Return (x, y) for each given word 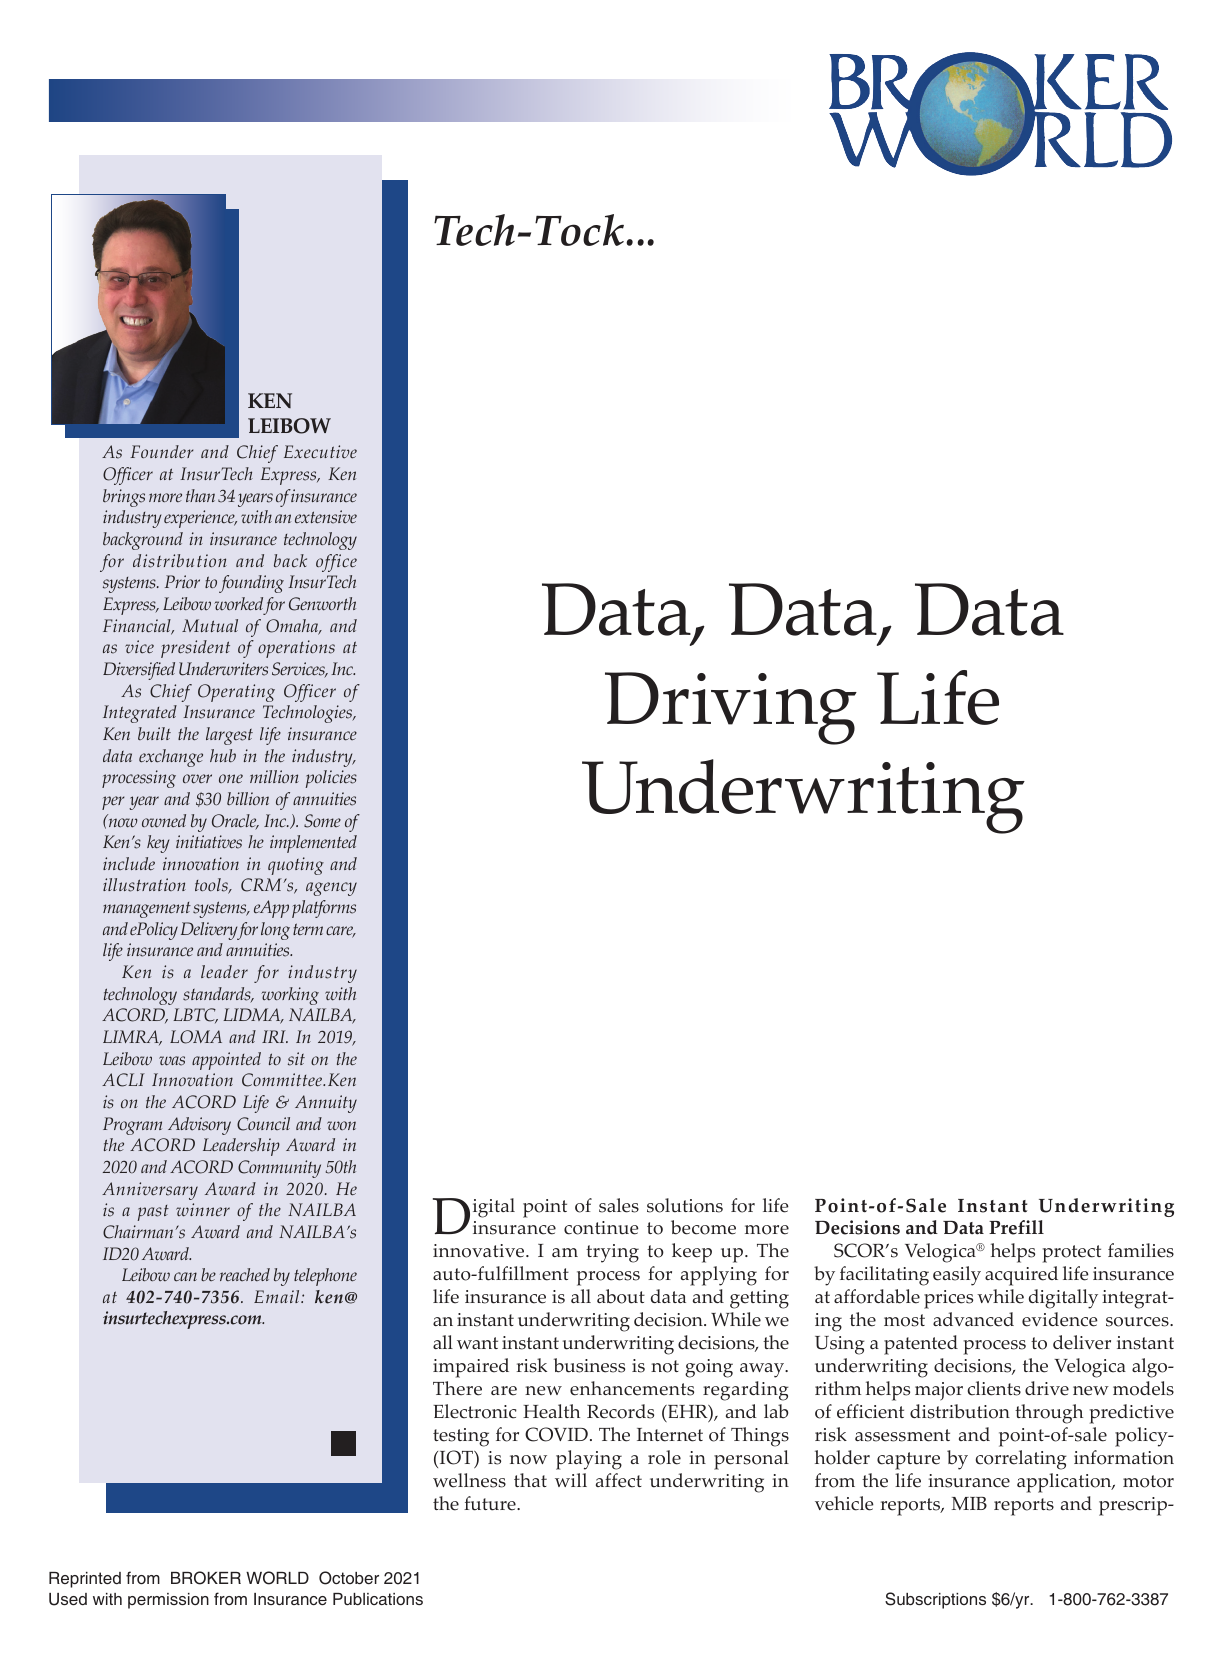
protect (1072, 1254)
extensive (326, 517)
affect (619, 1480)
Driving (731, 708)
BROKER (206, 1578)
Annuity (326, 1104)
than (200, 495)
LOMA (196, 1037)
